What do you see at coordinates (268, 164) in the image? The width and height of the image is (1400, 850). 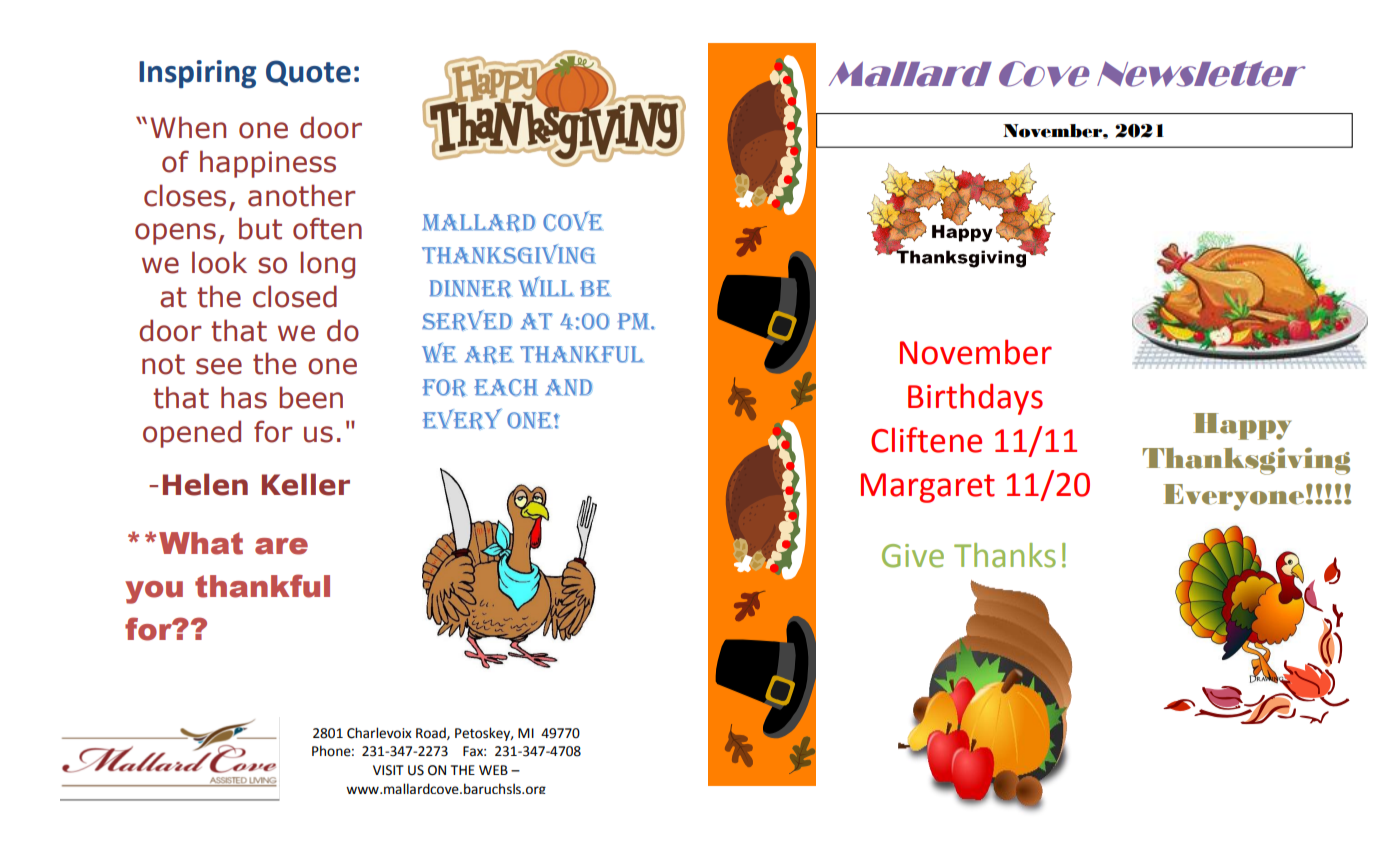 I see `happiness` at bounding box center [268, 164].
